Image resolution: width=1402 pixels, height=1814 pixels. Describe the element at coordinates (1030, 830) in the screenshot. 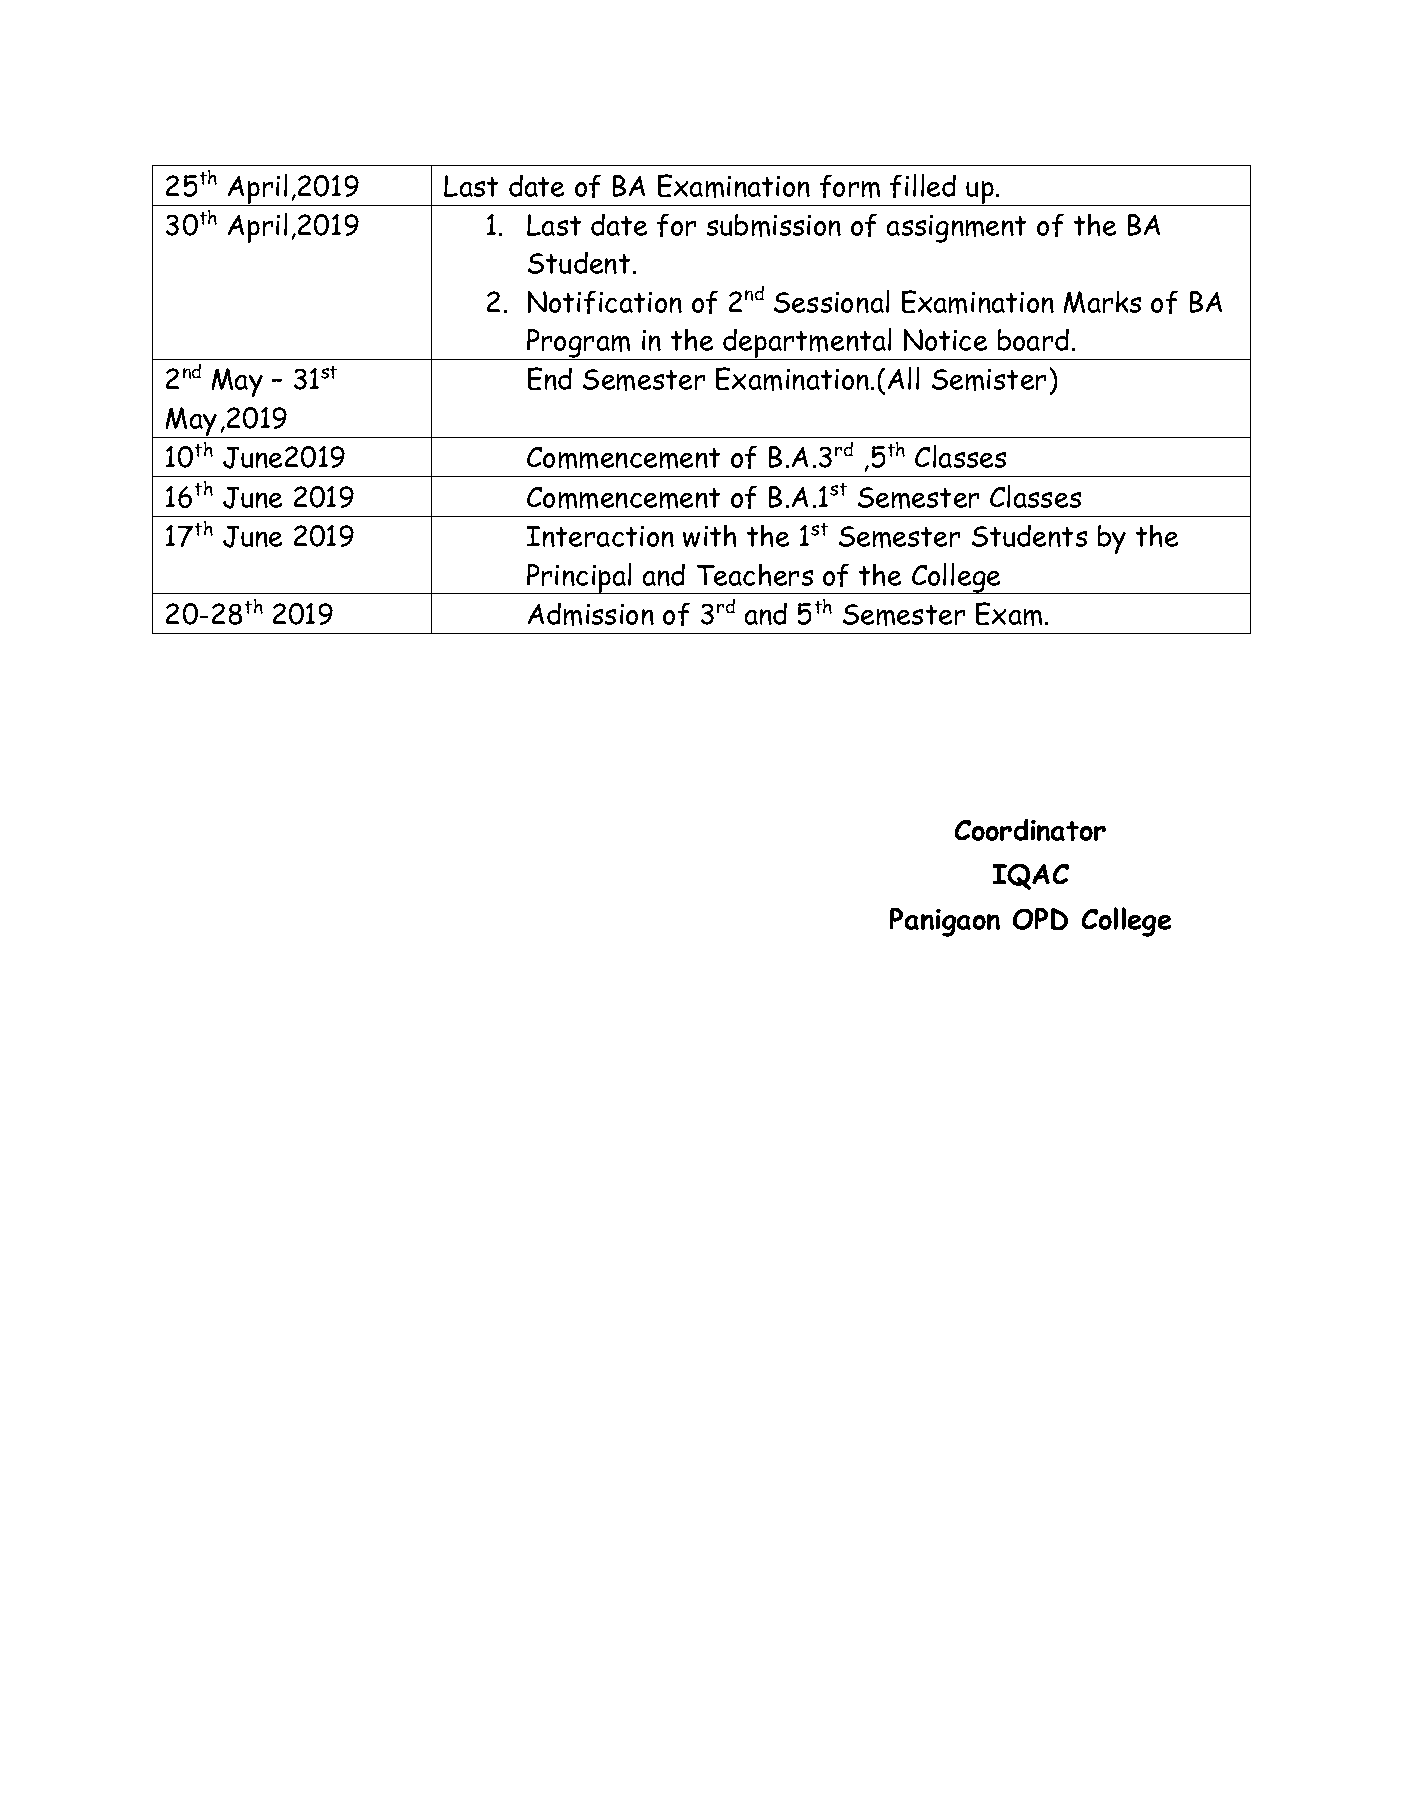

I see `Coordinator` at that location.
